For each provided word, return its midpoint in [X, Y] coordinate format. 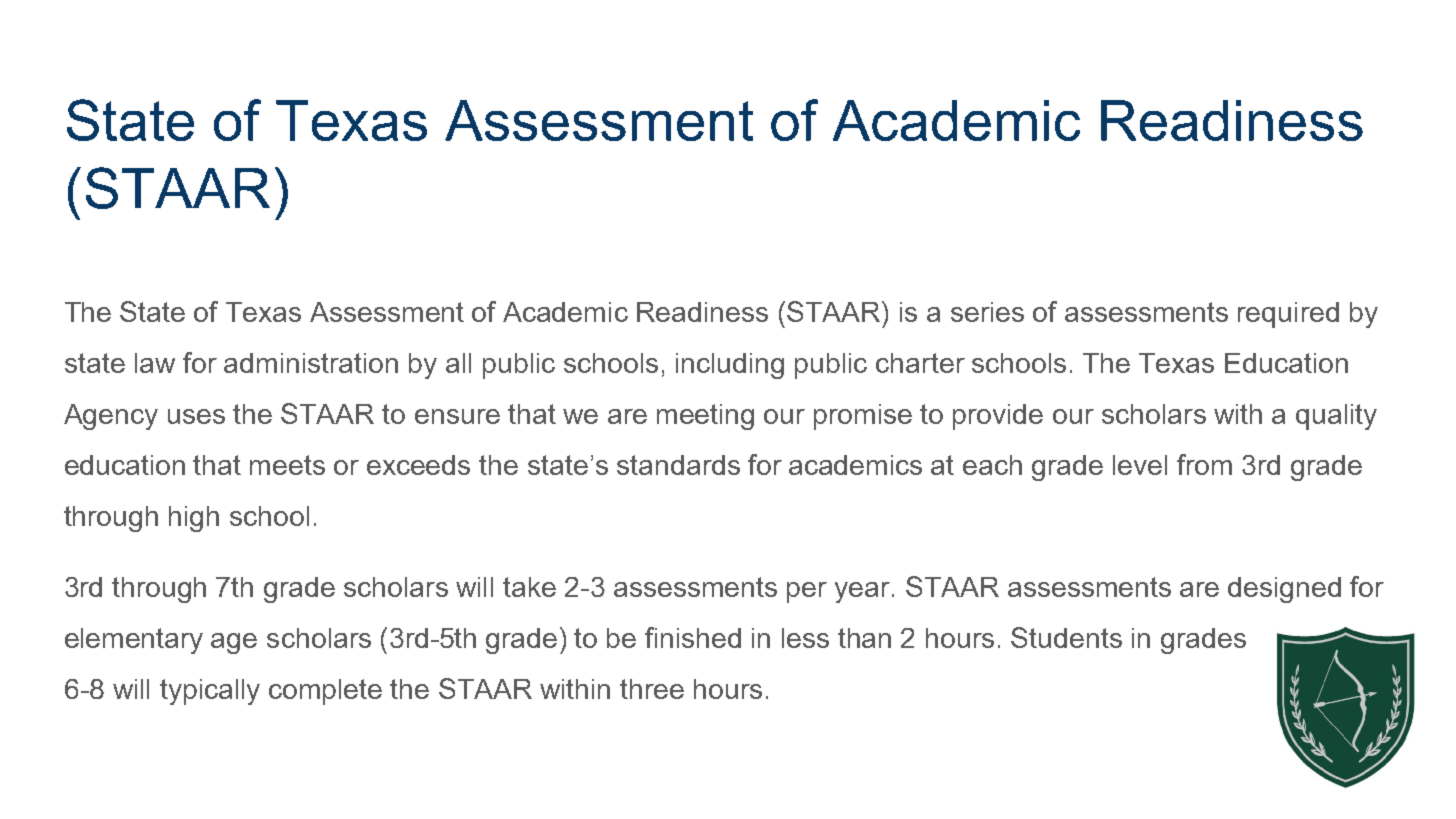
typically [210, 692]
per [807, 592]
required [1288, 315]
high [194, 519]
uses [196, 416]
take [529, 587]
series [987, 312]
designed [1284, 590]
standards [678, 465]
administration [311, 363]
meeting [705, 417]
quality [1336, 417]
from [1204, 464]
